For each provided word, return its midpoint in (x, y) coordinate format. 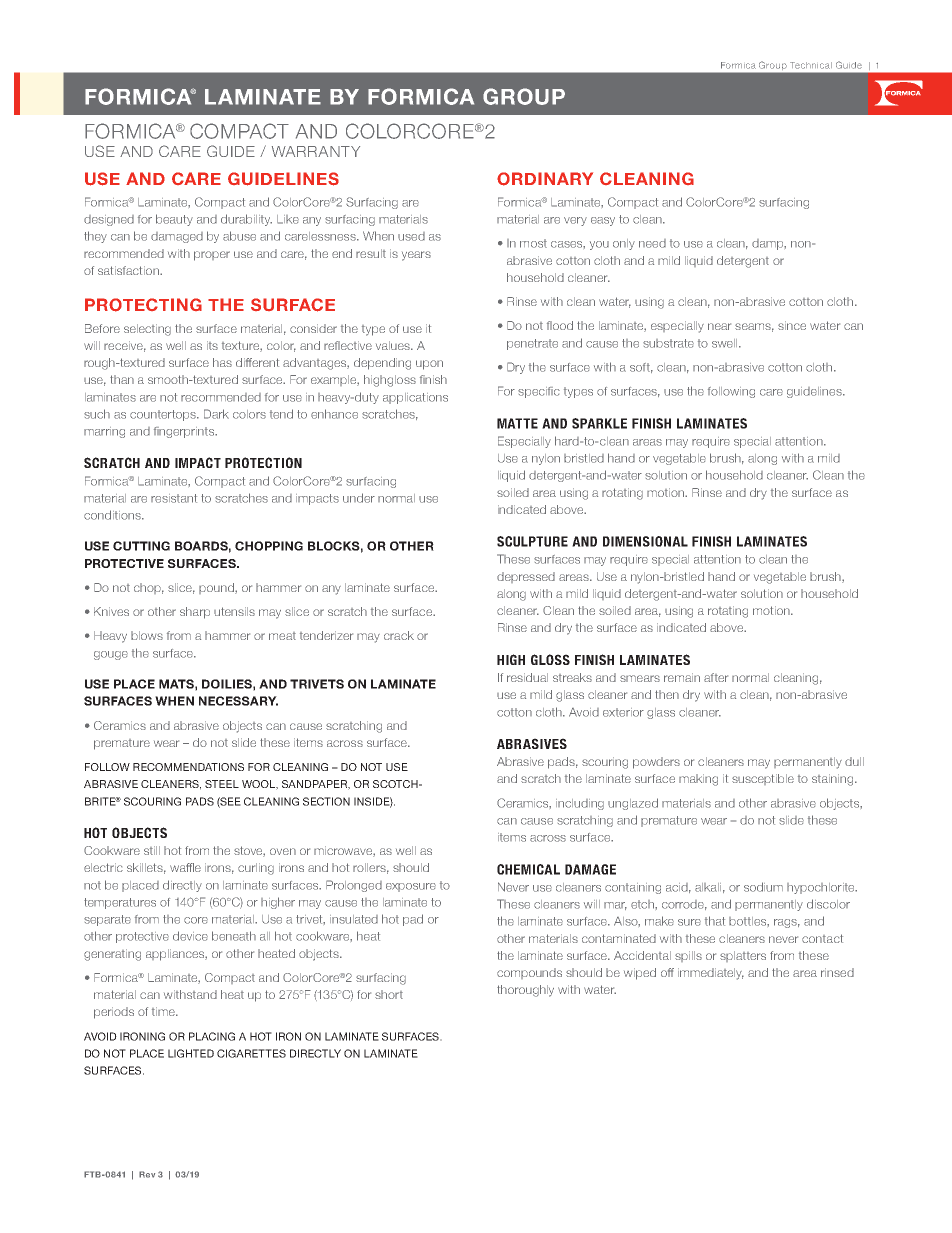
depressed (526, 577)
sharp (195, 613)
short (389, 994)
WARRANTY (316, 151)
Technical (811, 65)
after (716, 677)
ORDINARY (545, 179)
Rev (147, 1174)
